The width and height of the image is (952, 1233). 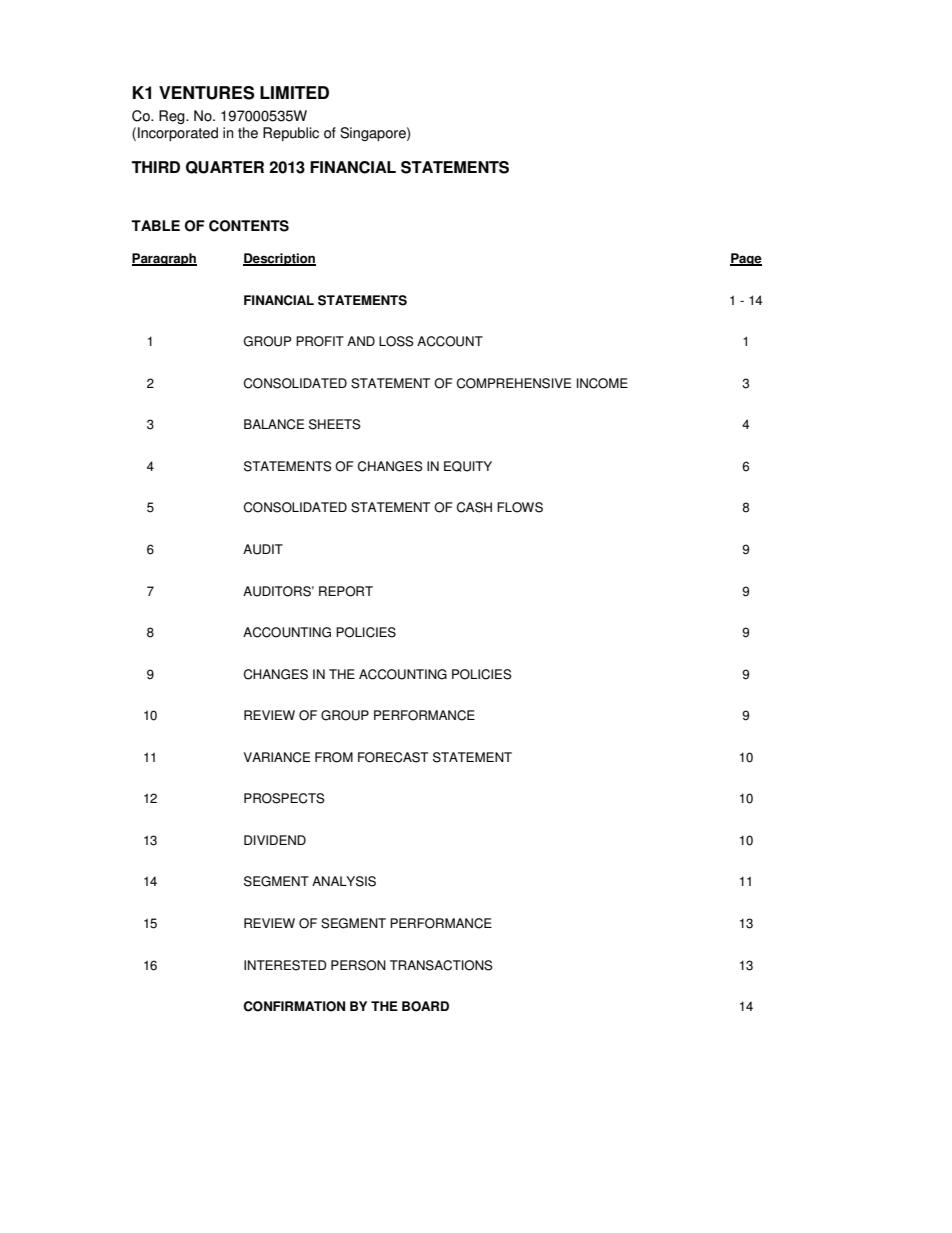 What do you see at coordinates (285, 965) in the image?
I see `INTERESTED` at bounding box center [285, 965].
